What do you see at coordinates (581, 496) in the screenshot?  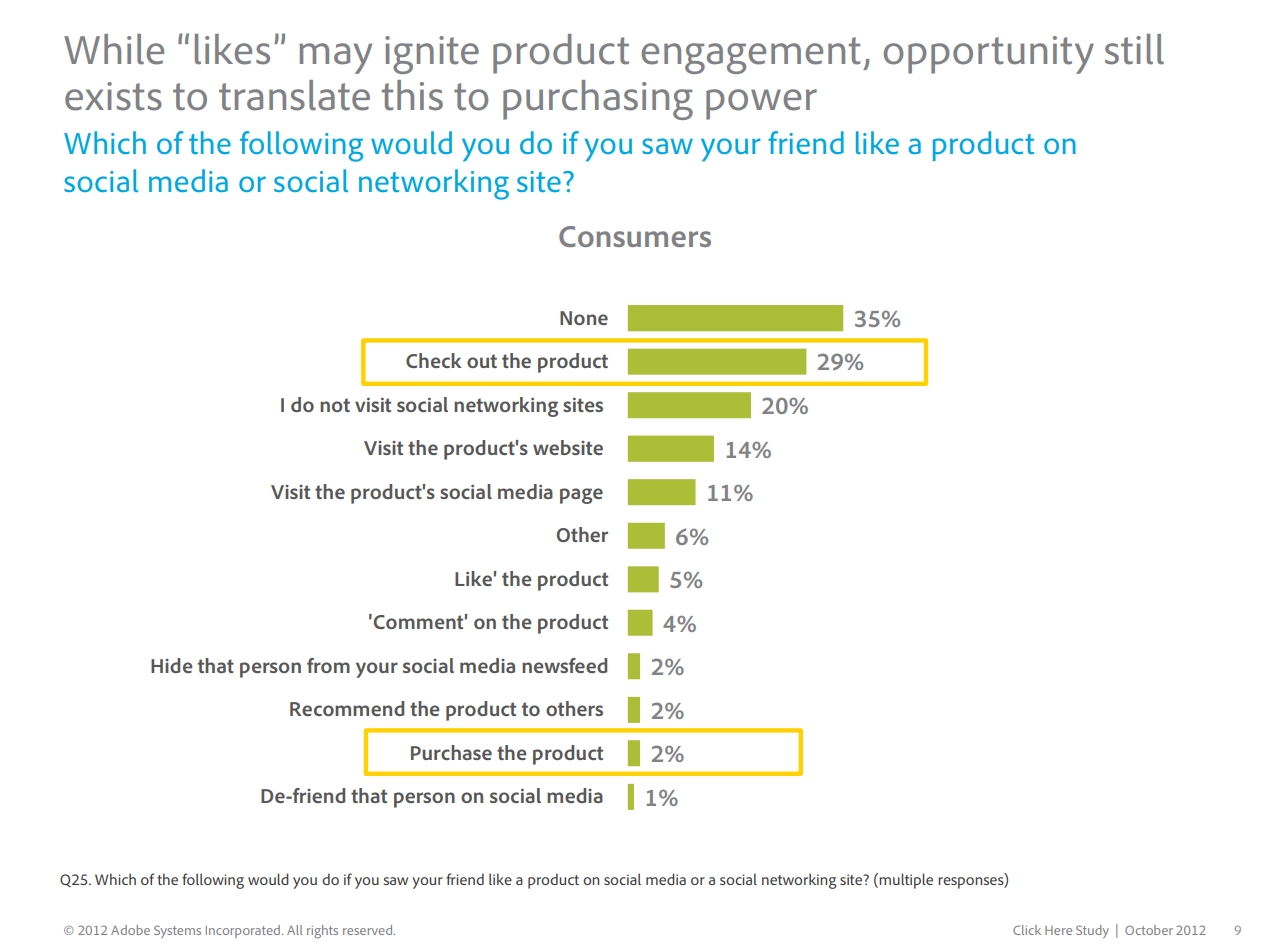 I see `page` at bounding box center [581, 496].
